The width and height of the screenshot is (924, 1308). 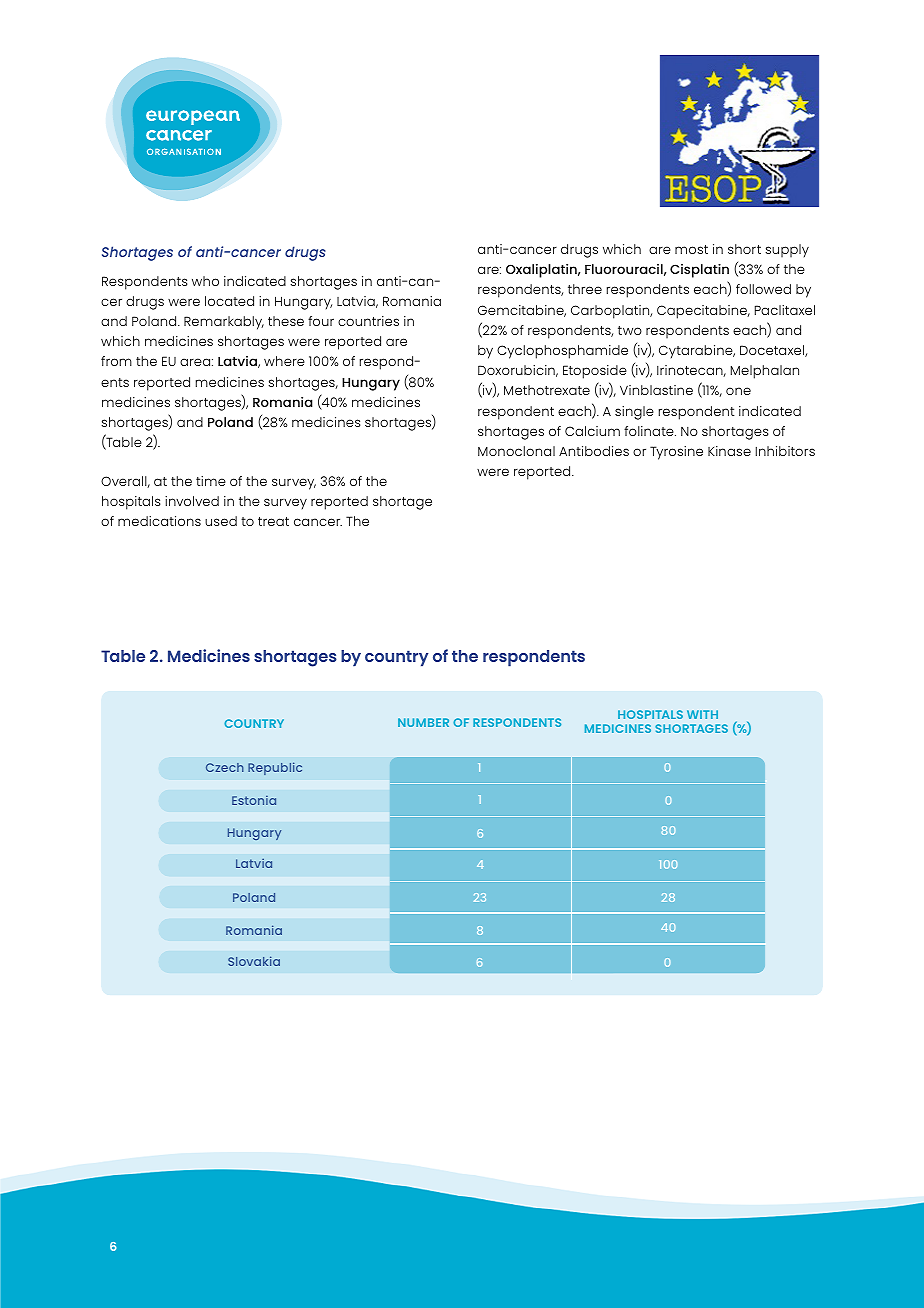 I want to click on Slovakia, so click(x=254, y=961).
